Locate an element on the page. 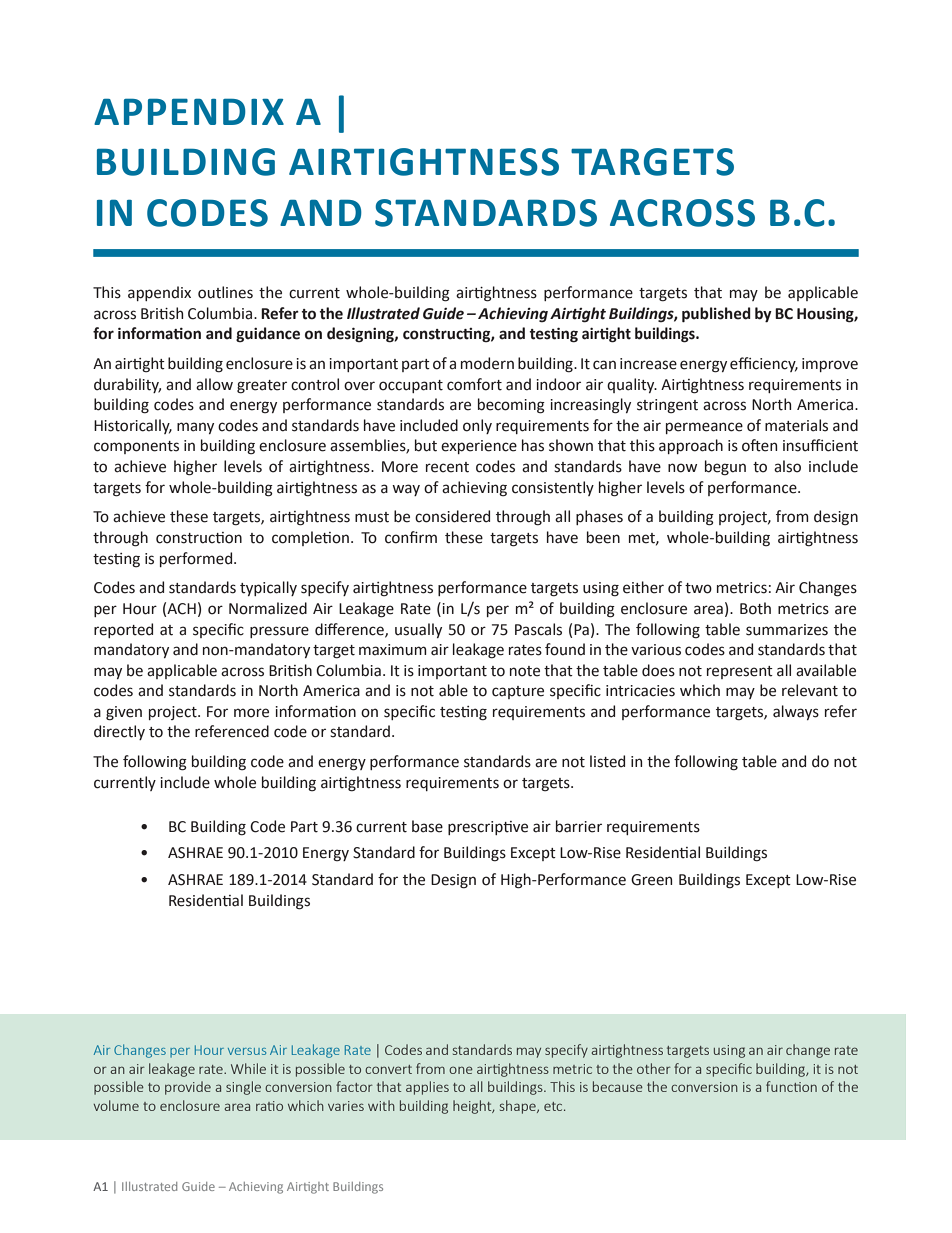 The height and width of the page is (1233, 952). prescriptive is located at coordinates (488, 828).
